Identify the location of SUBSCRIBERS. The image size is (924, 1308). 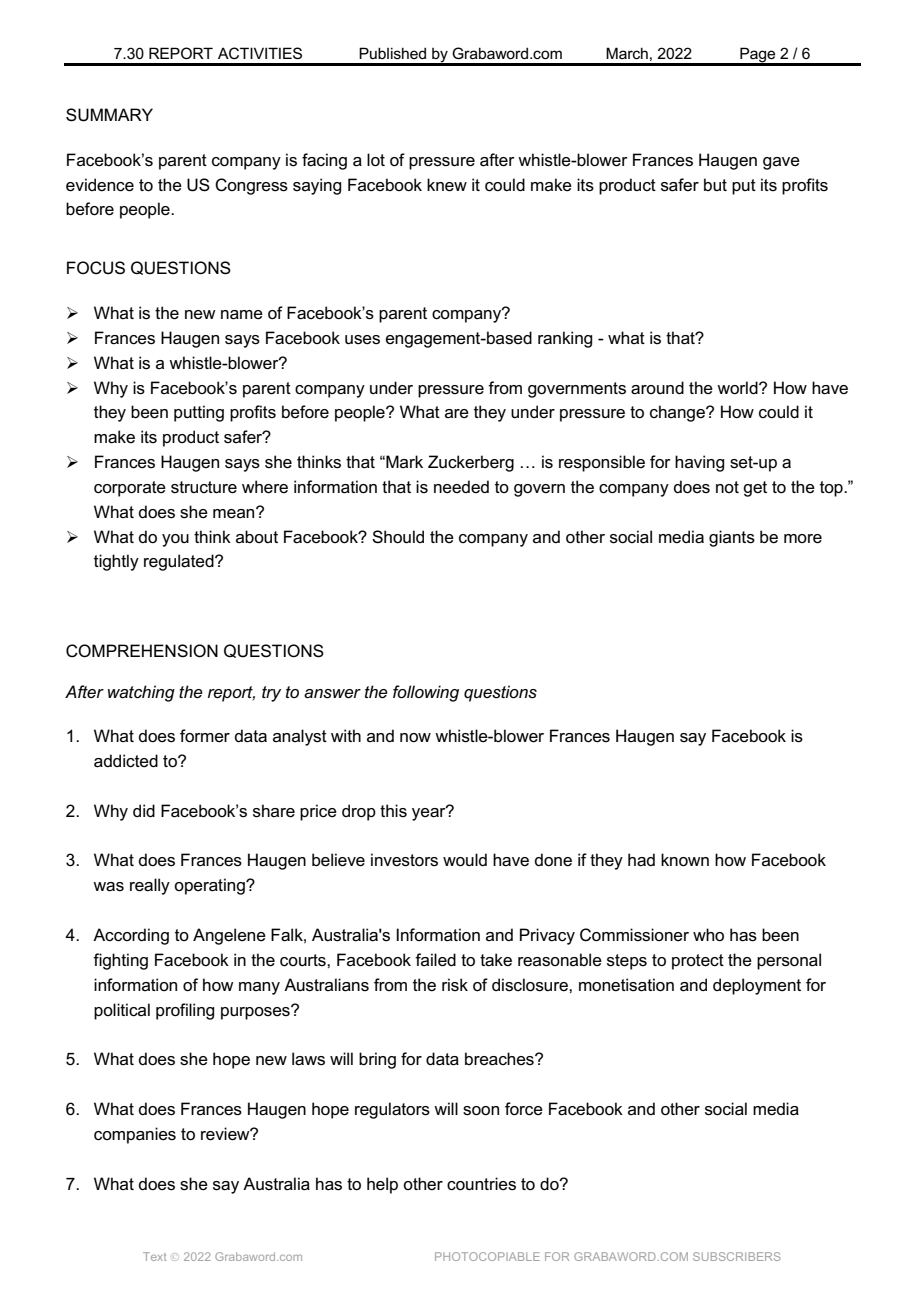
(737, 1256).
